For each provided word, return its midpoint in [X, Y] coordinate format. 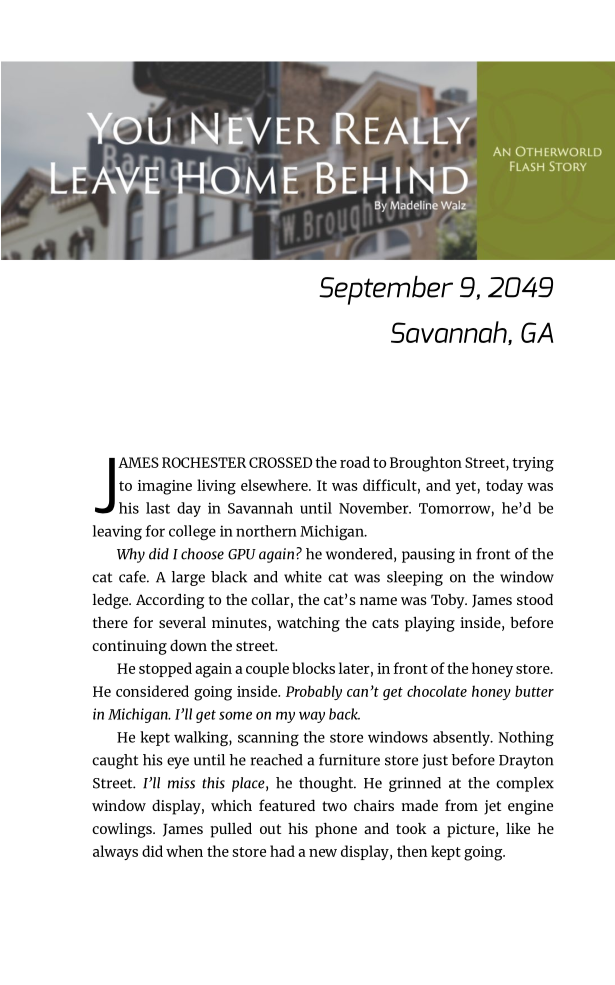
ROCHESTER [204, 462]
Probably [314, 692]
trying [533, 464]
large [188, 578]
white [303, 577]
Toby [449, 601]
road [355, 462]
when [184, 851]
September [386, 290]
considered [152, 691]
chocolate [437, 691]
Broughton [426, 464]
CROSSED [280, 462]
